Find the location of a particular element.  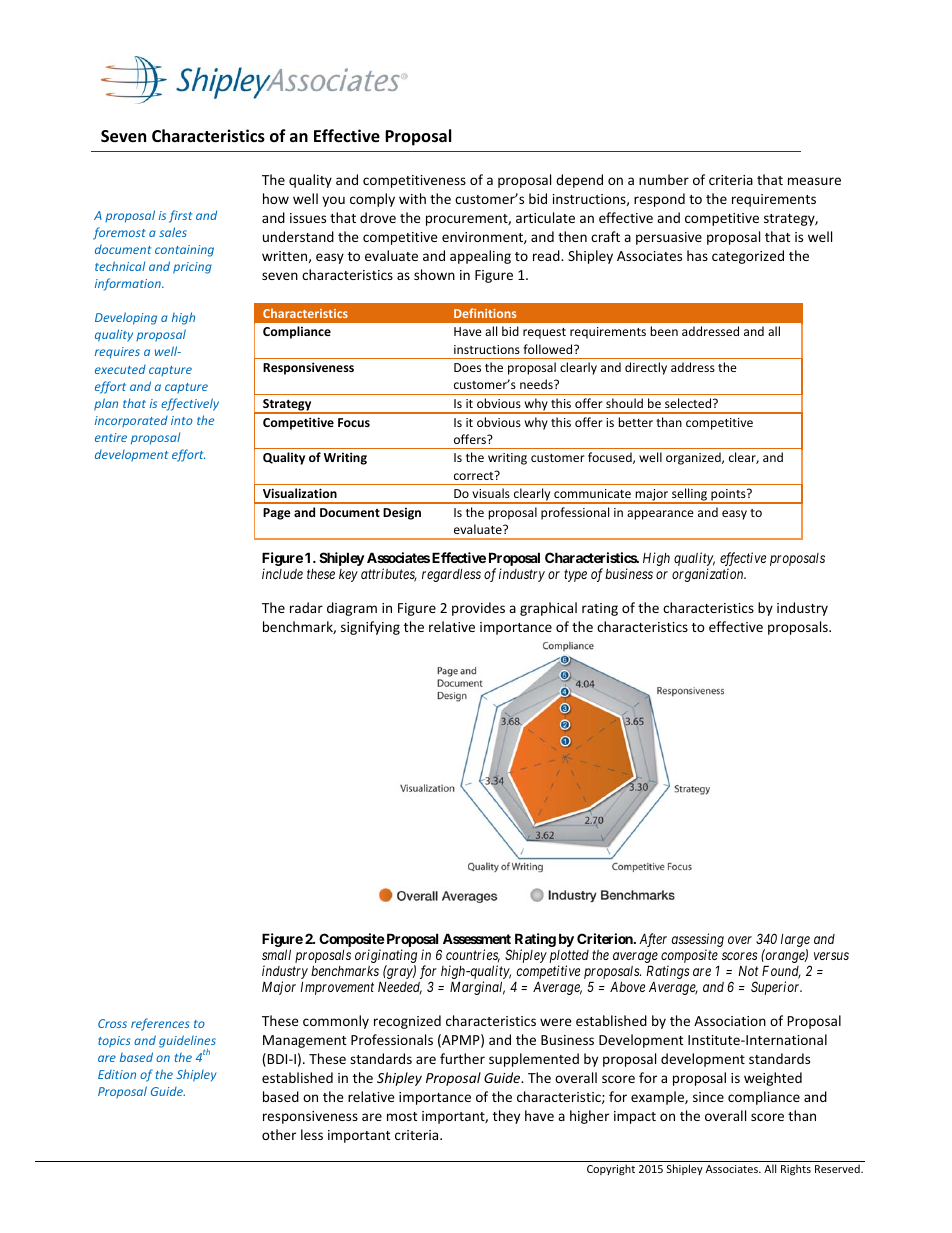

Rights is located at coordinates (796, 1170).
